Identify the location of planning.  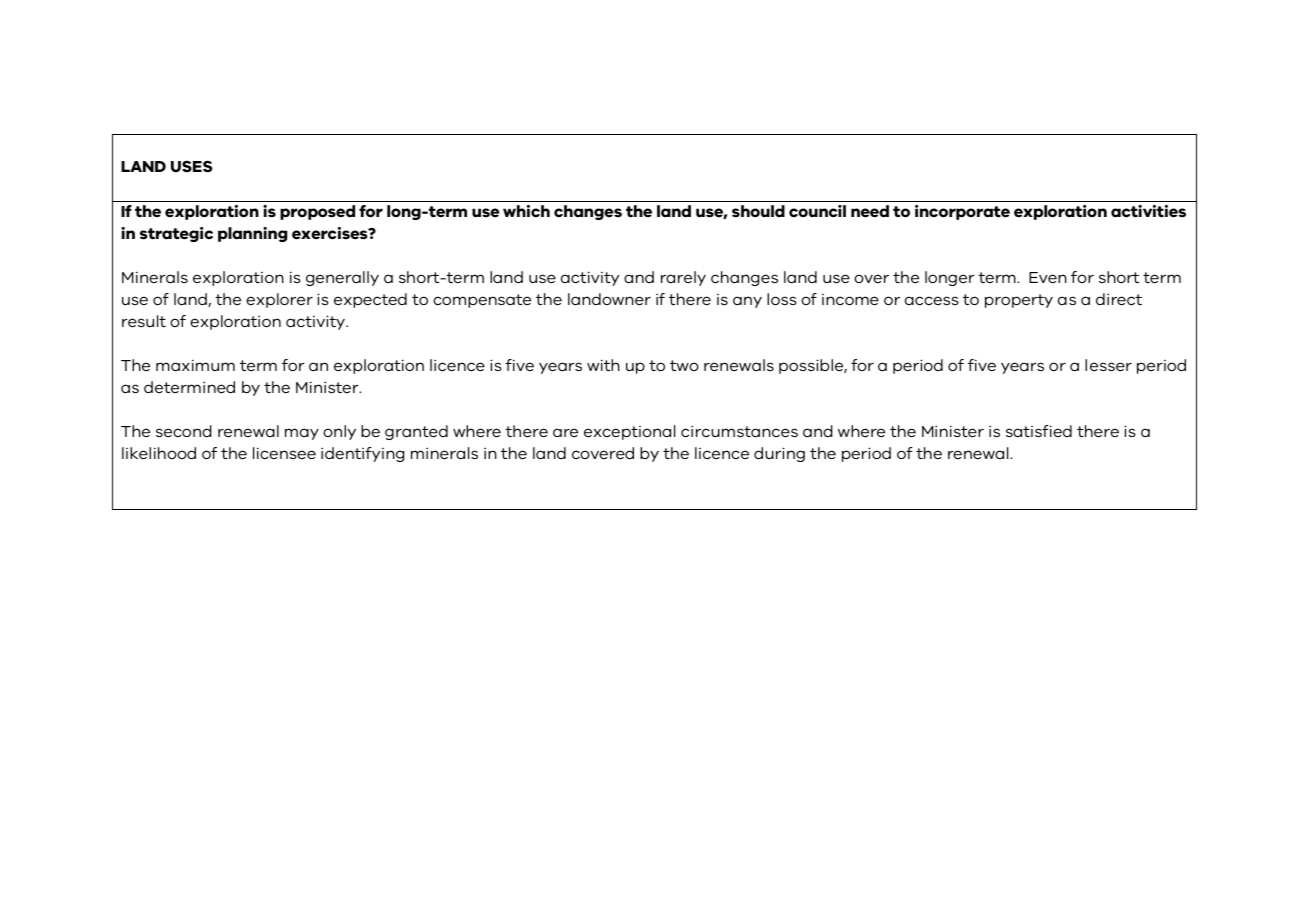
(252, 234).
